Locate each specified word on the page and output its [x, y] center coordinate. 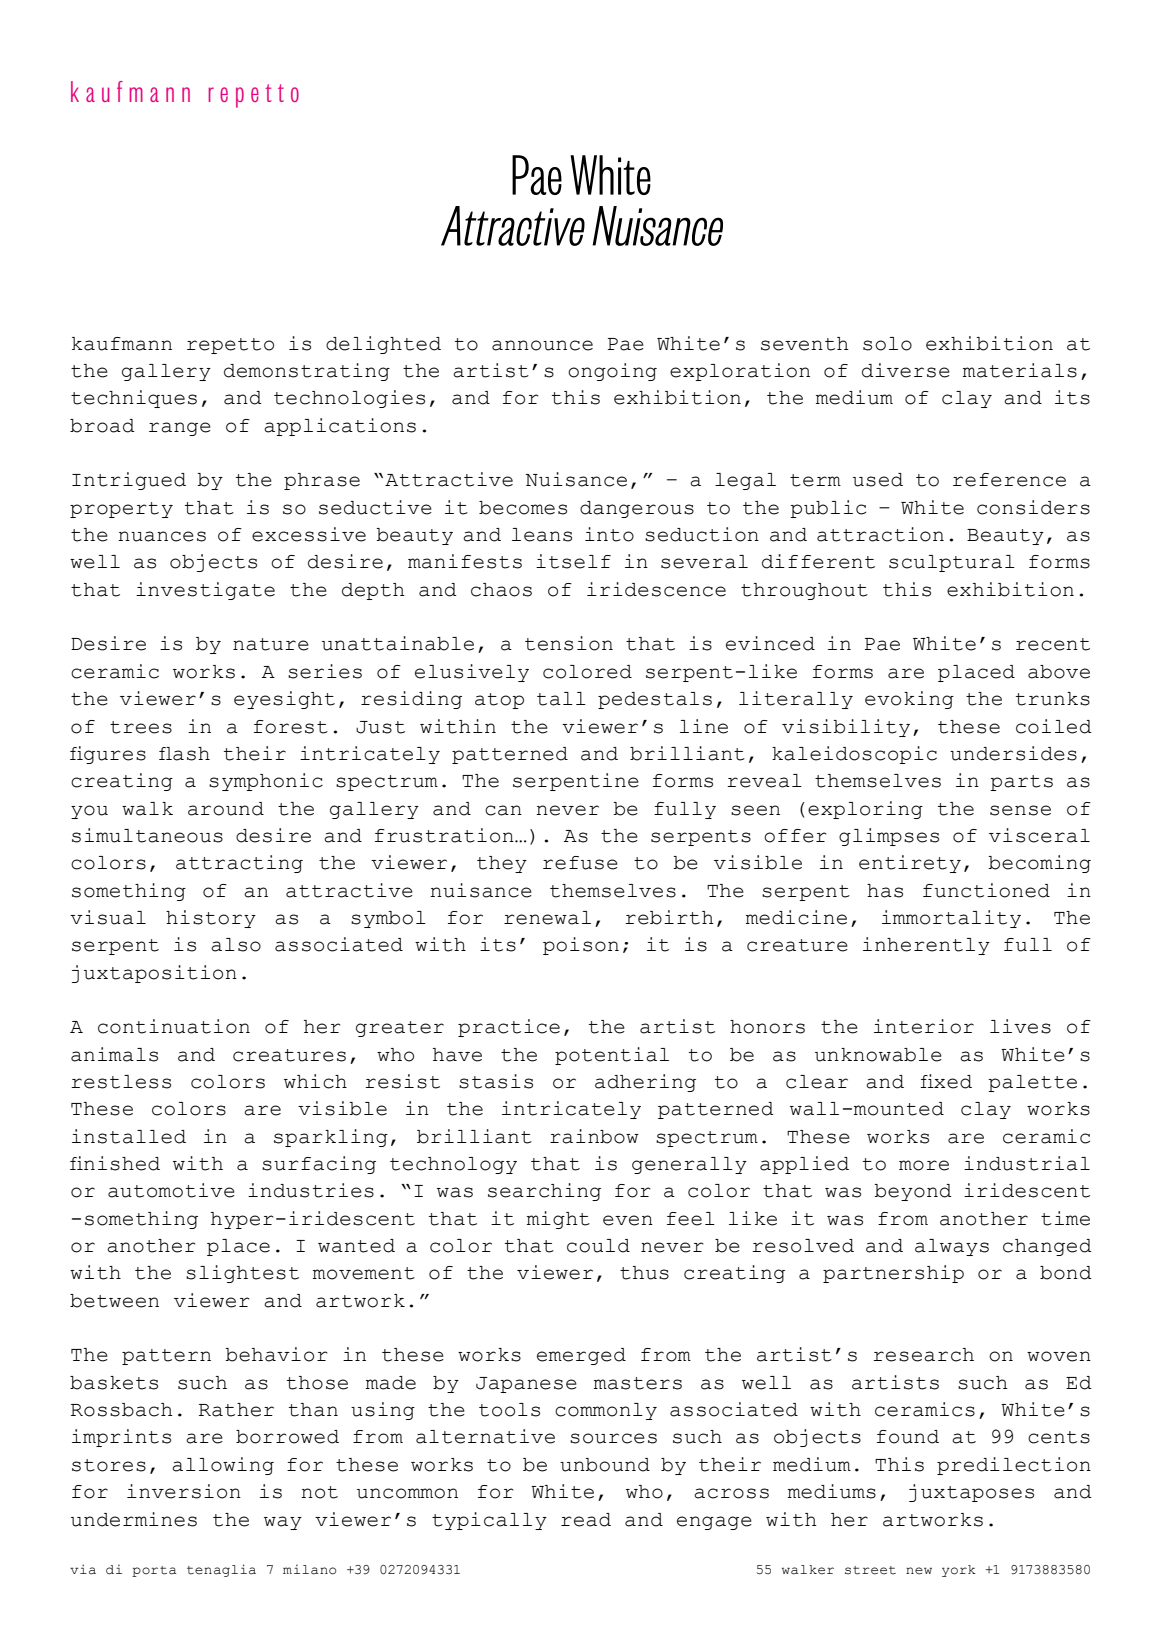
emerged [581, 1356]
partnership [893, 1274]
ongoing [612, 372]
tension [569, 643]
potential [612, 1056]
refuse [580, 863]
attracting [239, 864]
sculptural [952, 563]
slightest [242, 1274]
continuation [174, 1026]
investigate [205, 591]
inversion [184, 1491]
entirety [910, 864]
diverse [906, 370]
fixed [946, 1081]
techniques [134, 399]
